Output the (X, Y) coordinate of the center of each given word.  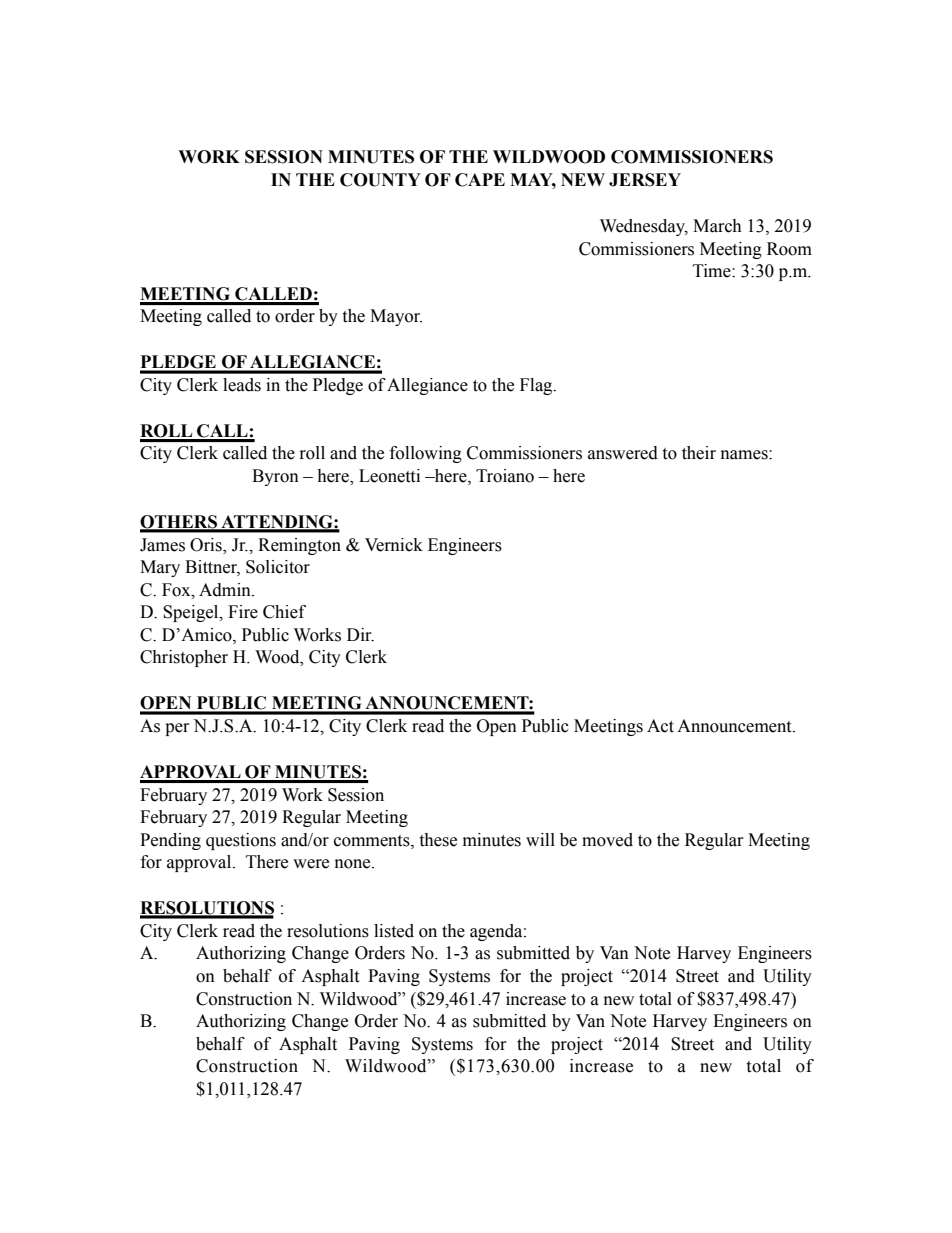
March (717, 226)
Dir (360, 635)
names (745, 455)
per (177, 729)
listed (394, 931)
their (699, 453)
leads (242, 385)
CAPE (480, 180)
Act (660, 726)
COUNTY (380, 180)
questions (241, 841)
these (438, 840)
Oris (207, 545)
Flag (537, 386)
